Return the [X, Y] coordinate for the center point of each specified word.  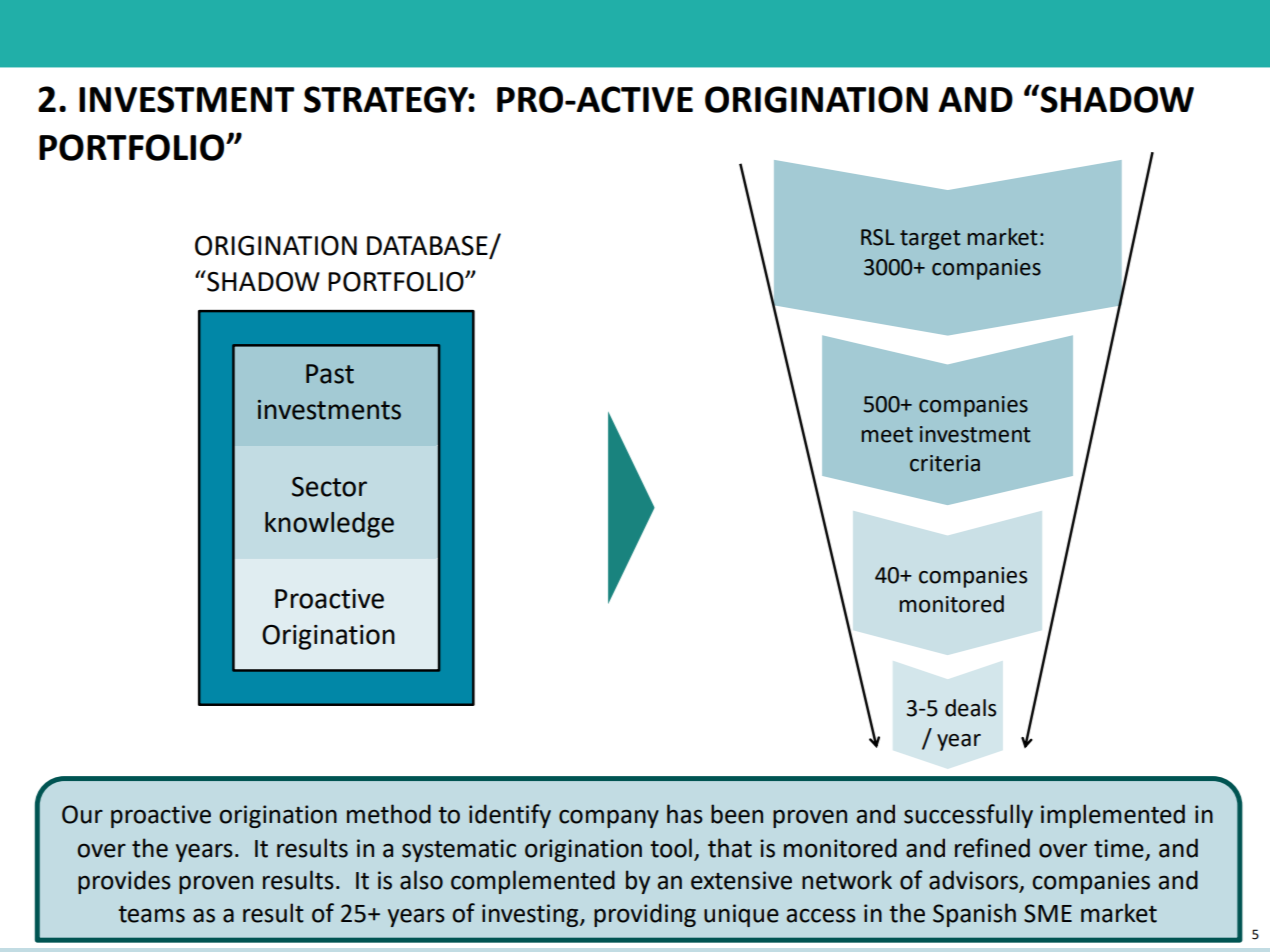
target [930, 240]
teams [151, 914]
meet [887, 435]
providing [645, 915]
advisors [974, 881]
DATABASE [428, 247]
